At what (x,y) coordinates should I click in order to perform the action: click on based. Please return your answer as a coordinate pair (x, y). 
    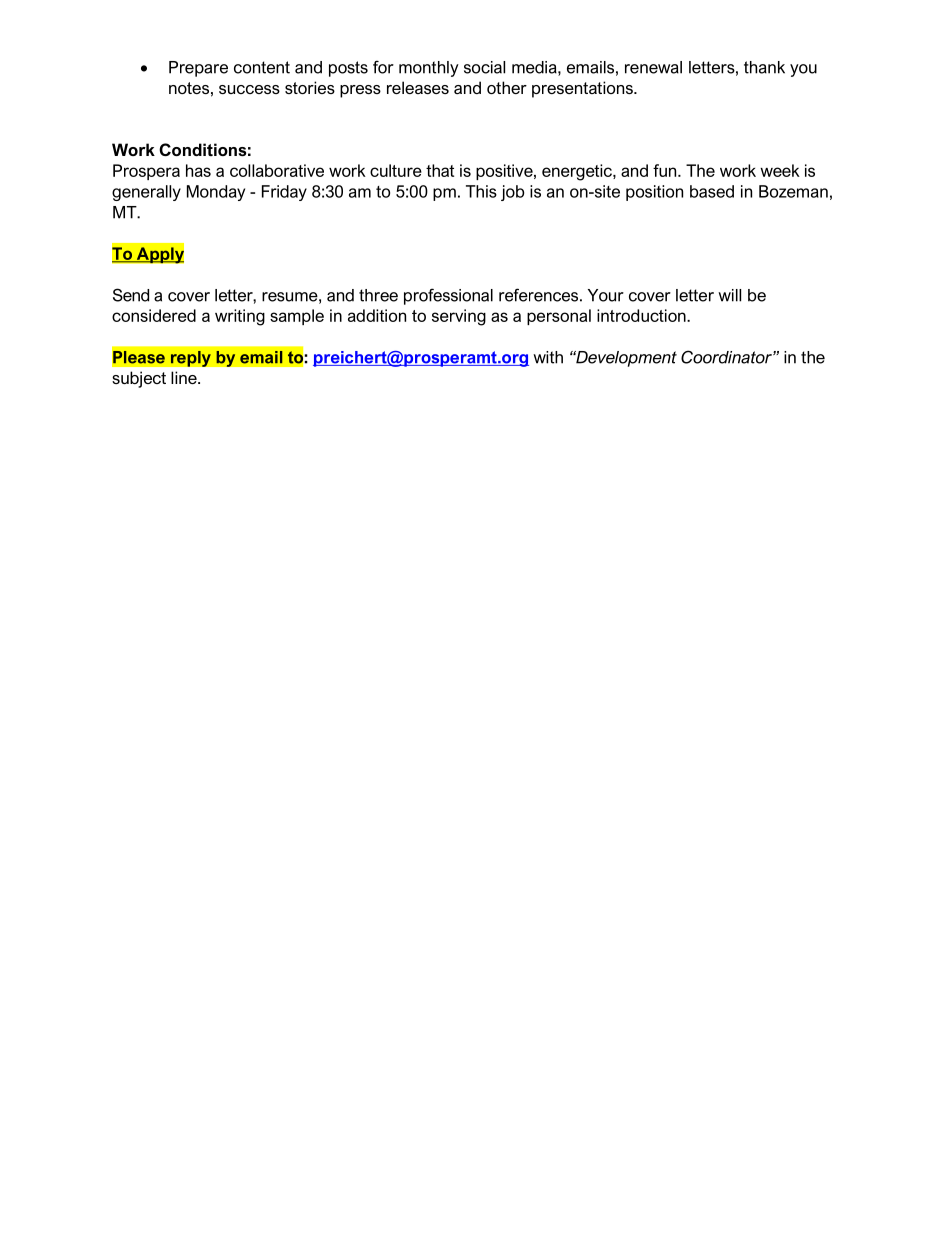
    Looking at the image, I should click on (712, 191).
